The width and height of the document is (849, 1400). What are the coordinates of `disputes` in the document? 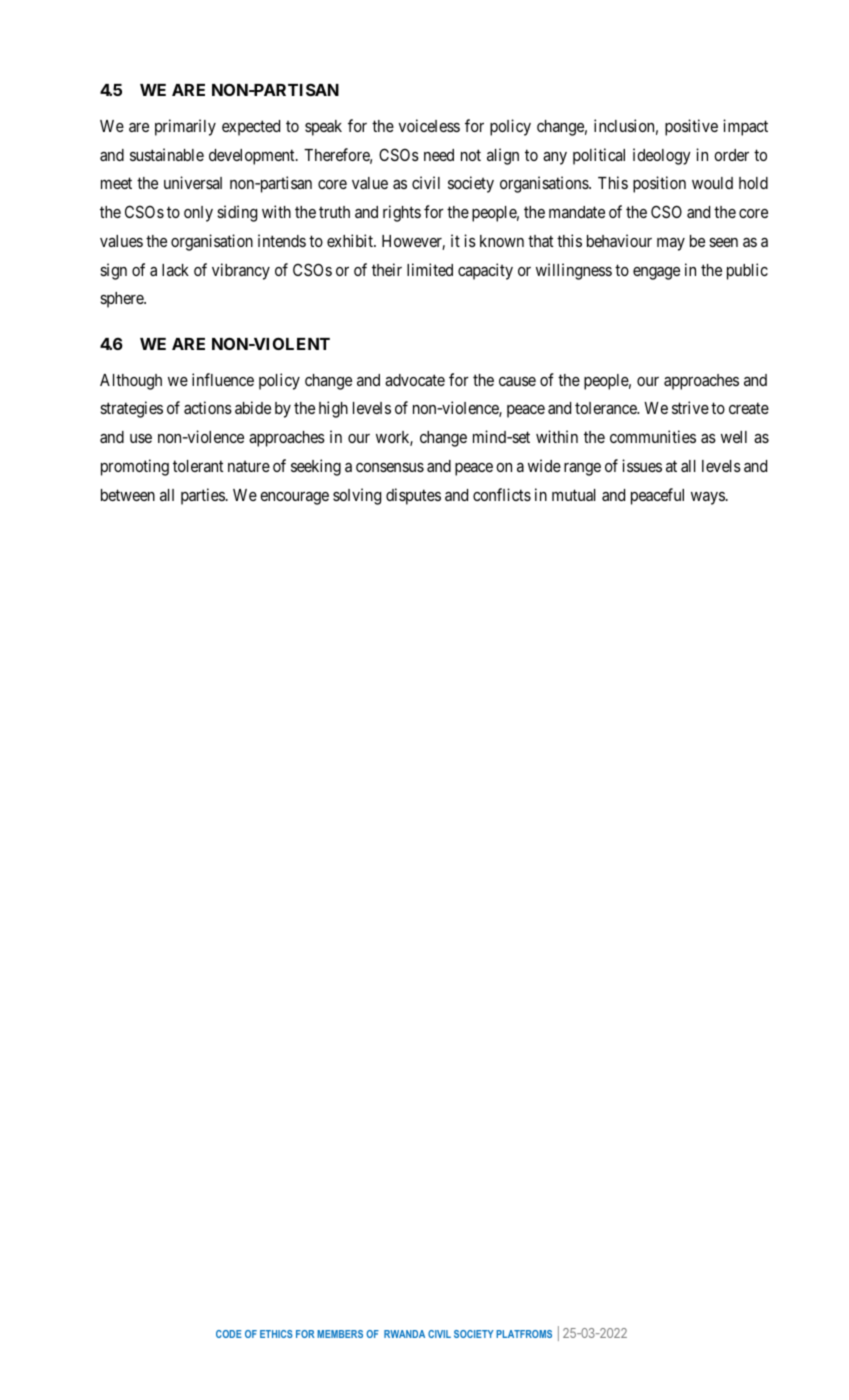 It's located at (413, 496).
